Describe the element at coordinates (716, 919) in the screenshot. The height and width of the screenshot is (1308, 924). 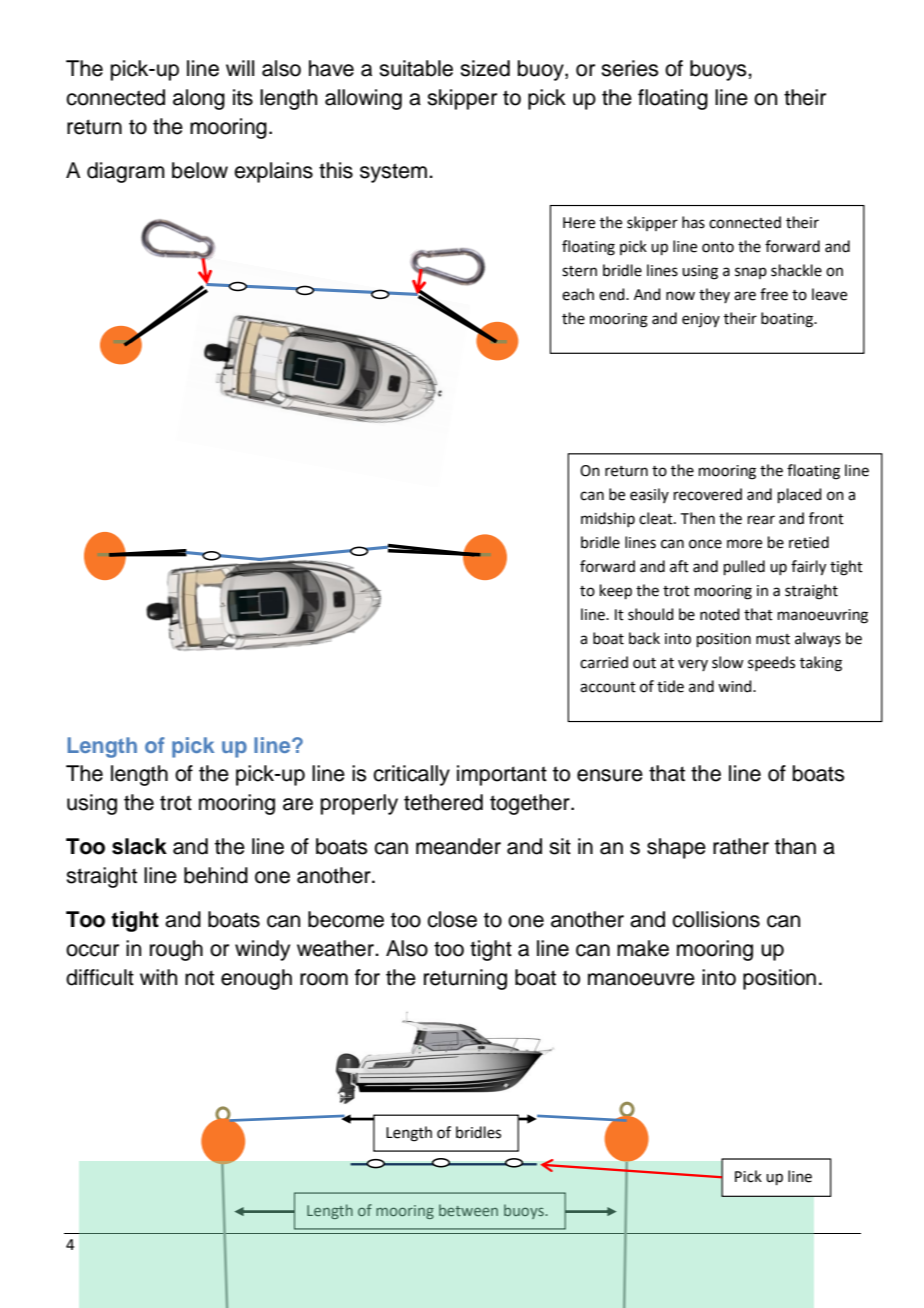
I see `collisions` at that location.
